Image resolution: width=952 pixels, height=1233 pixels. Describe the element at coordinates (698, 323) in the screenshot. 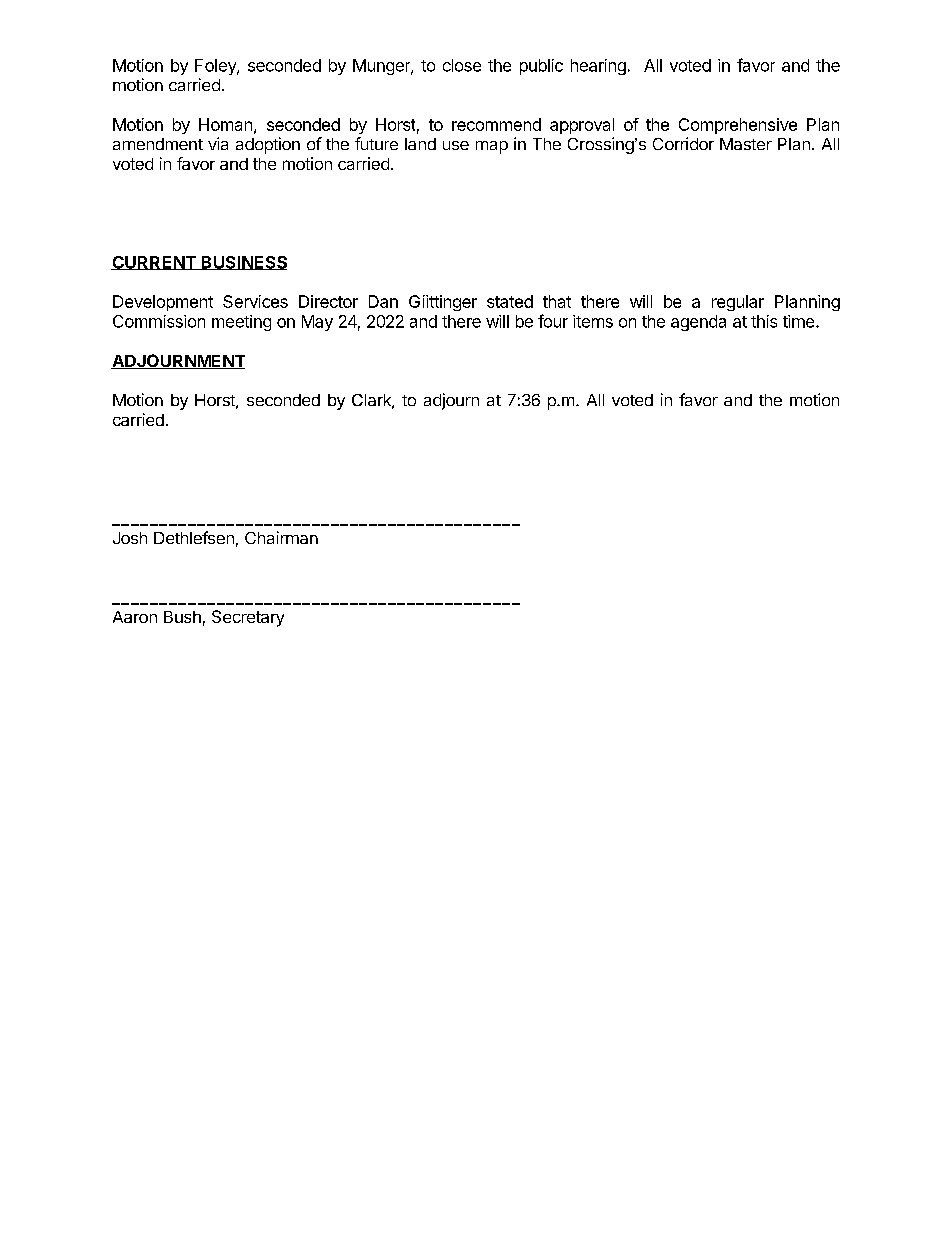

I see `agenda` at that location.
